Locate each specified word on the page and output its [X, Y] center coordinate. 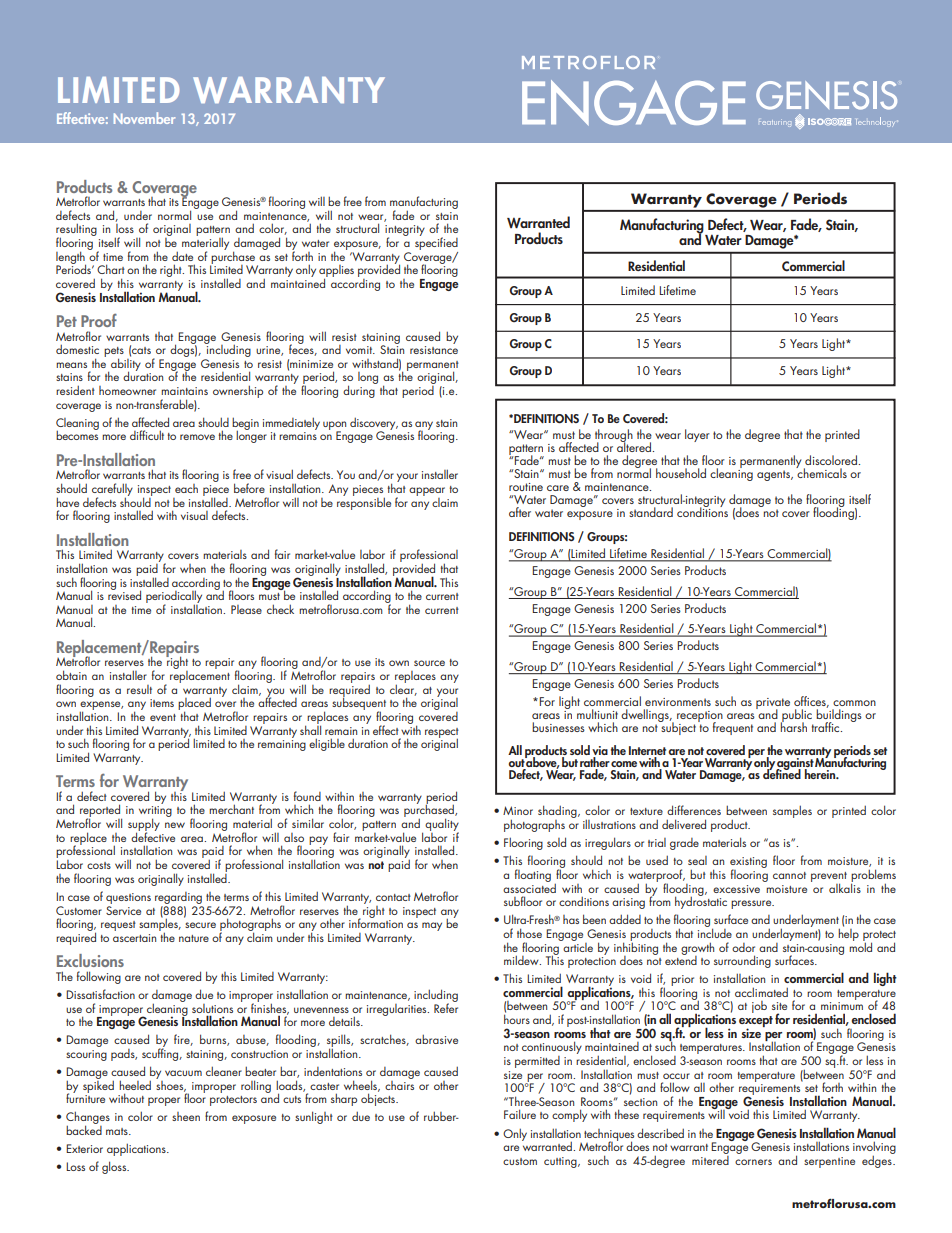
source [429, 663]
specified [436, 242]
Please [246, 609]
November [144, 118]
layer [697, 435]
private [773, 705]
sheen [186, 1116]
